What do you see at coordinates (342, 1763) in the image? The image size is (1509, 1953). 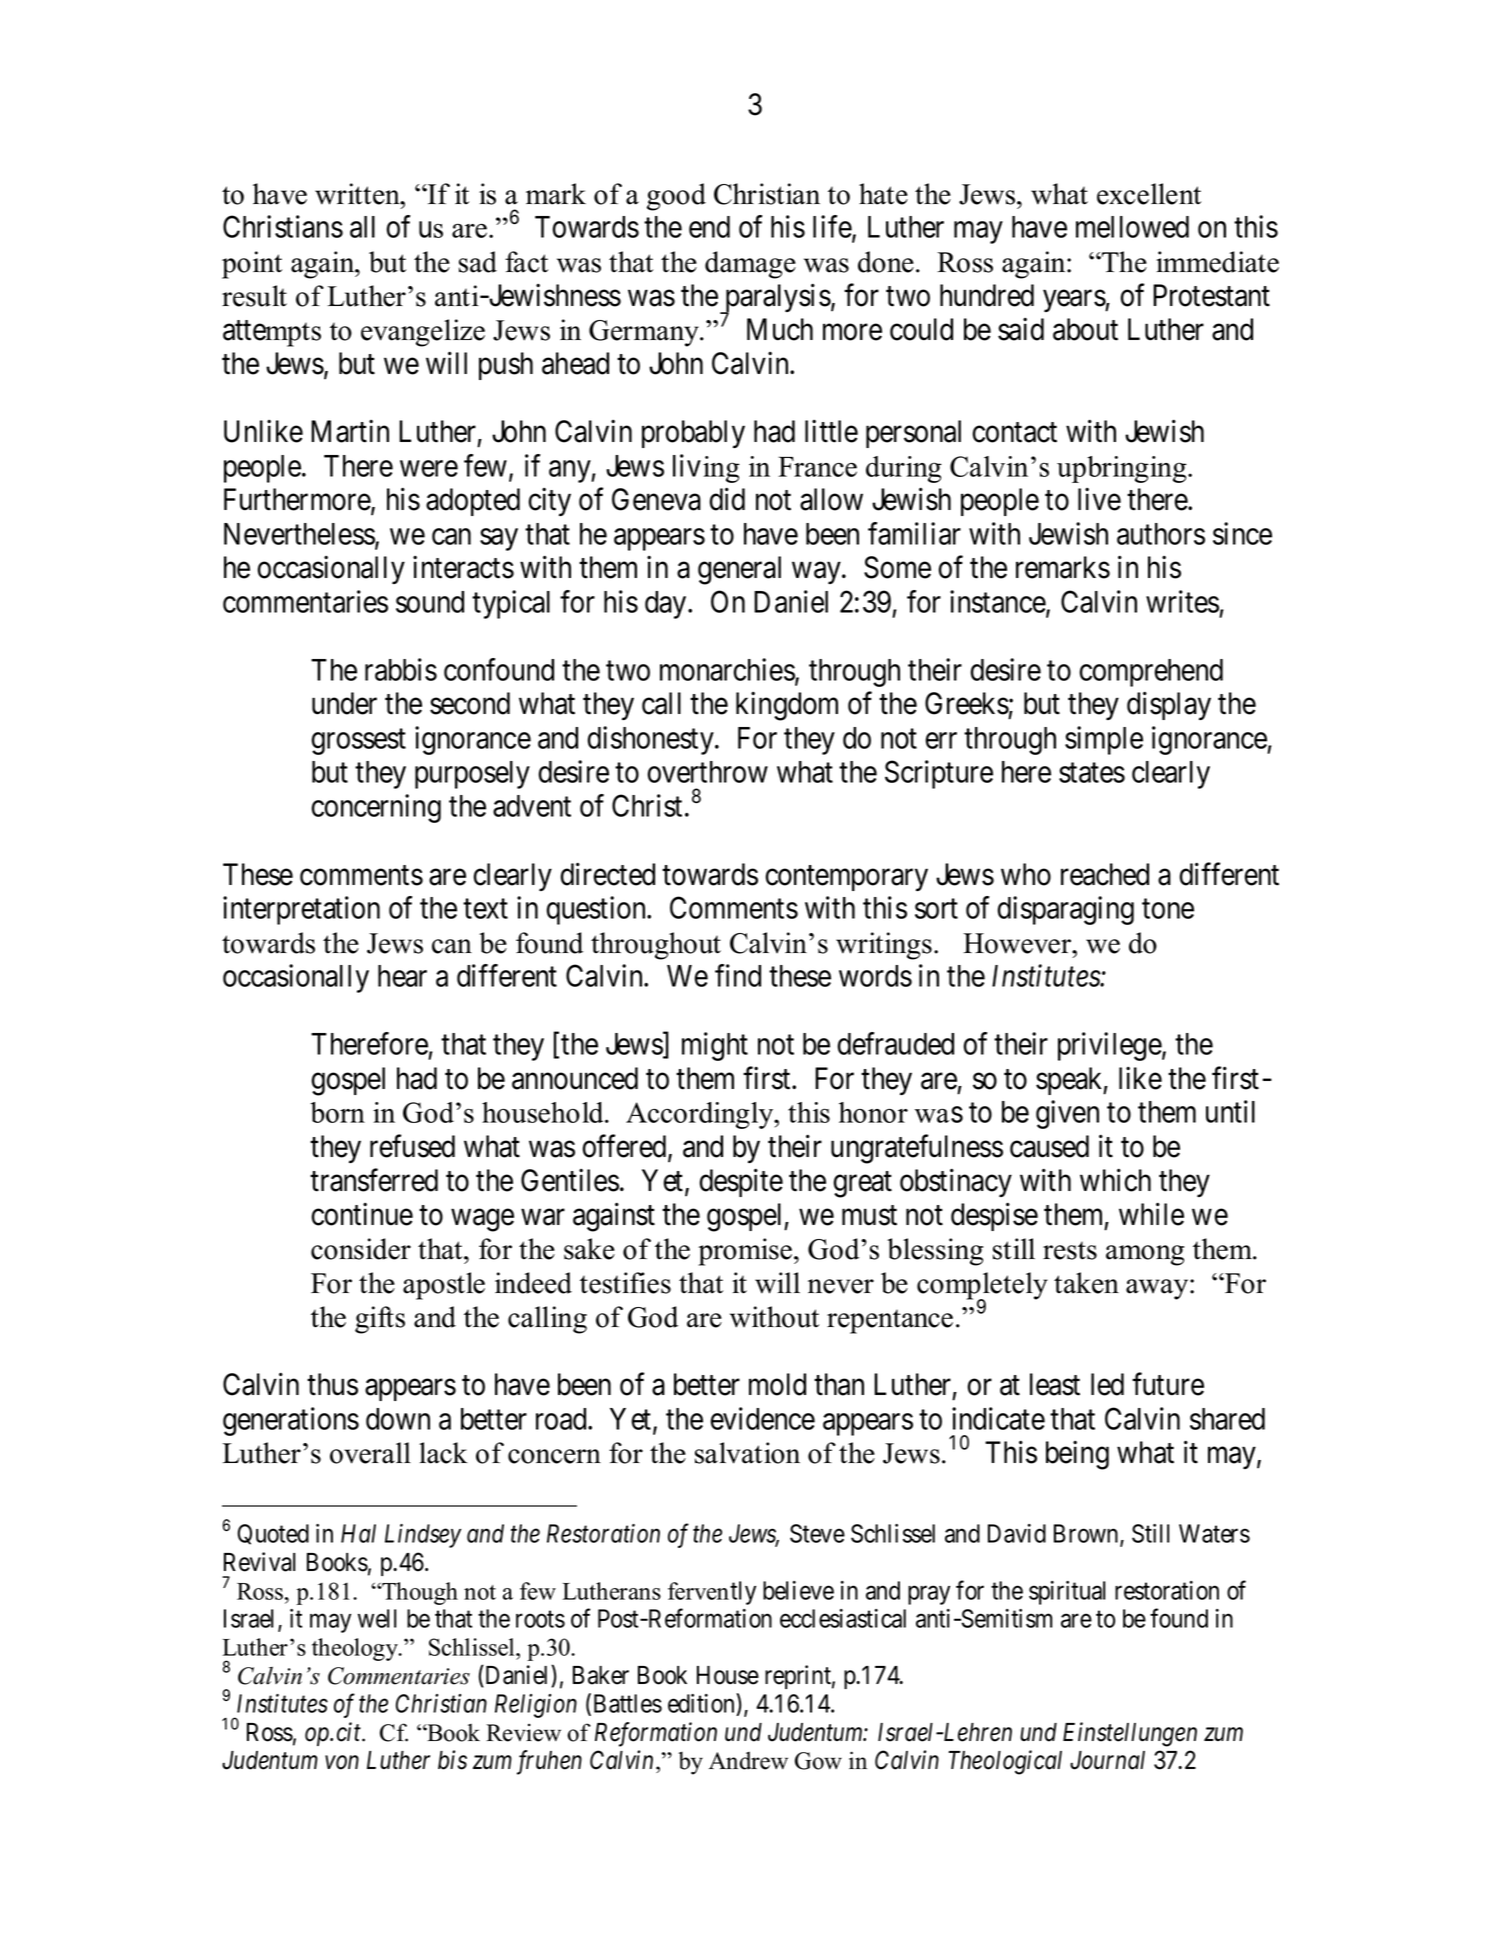 I see `von` at bounding box center [342, 1763].
